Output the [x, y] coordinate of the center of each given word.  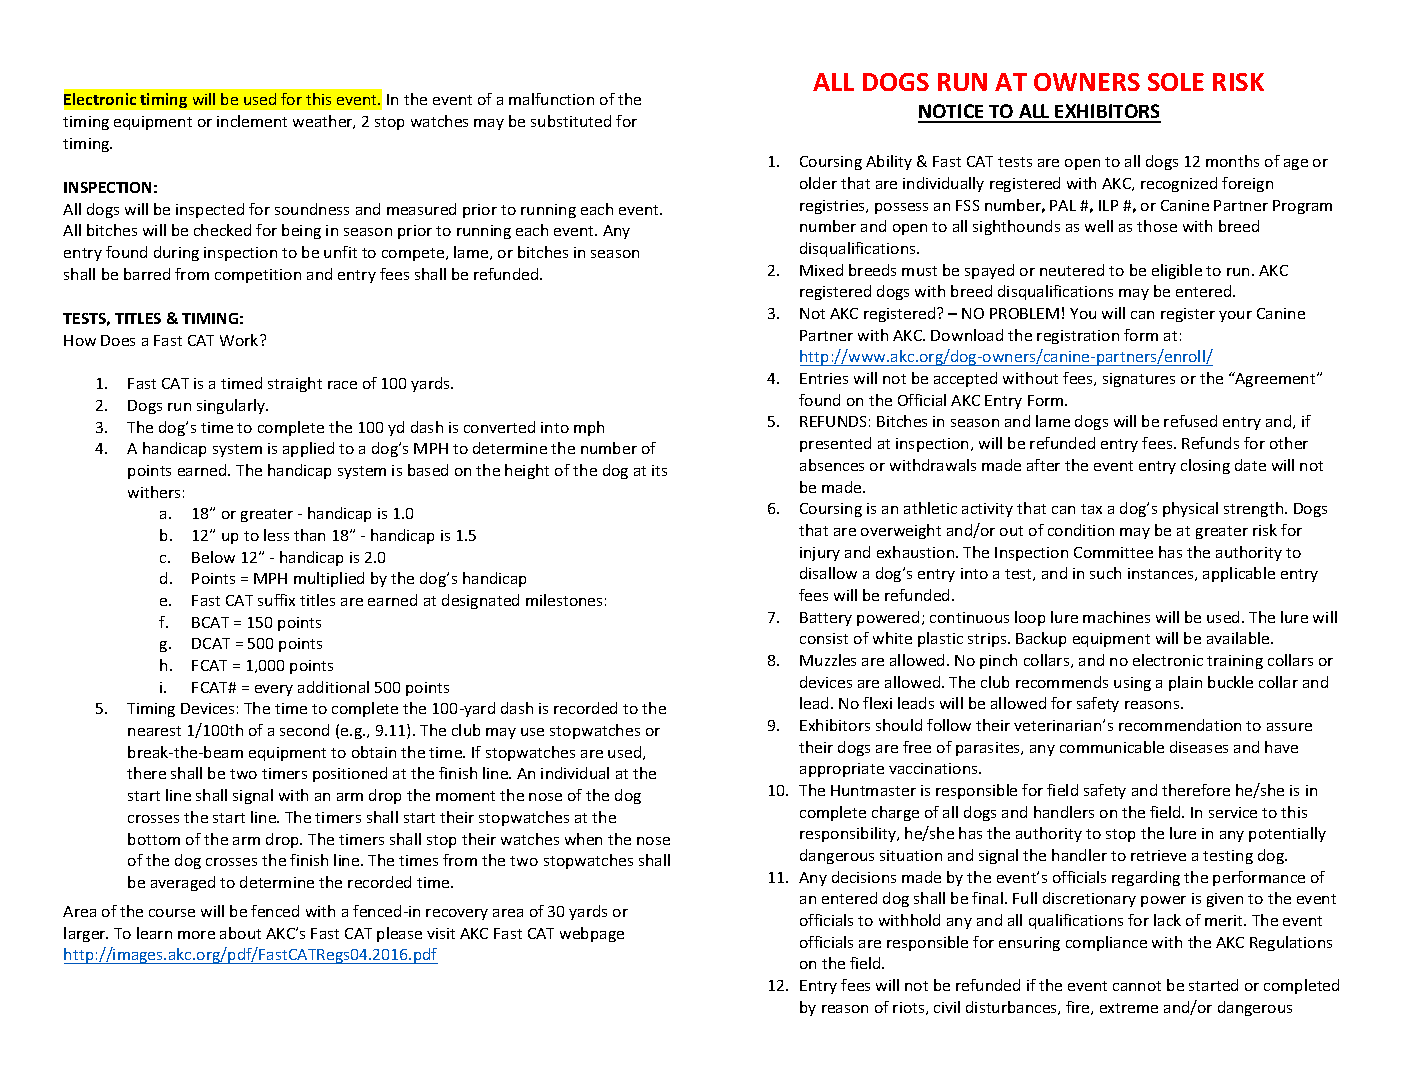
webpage [592, 934]
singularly [232, 406]
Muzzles [828, 660]
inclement [252, 121]
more [196, 935]
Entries [824, 378]
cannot [1137, 986]
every [274, 690]
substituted [571, 121]
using [1132, 684]
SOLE [1176, 82]
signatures [1139, 380]
